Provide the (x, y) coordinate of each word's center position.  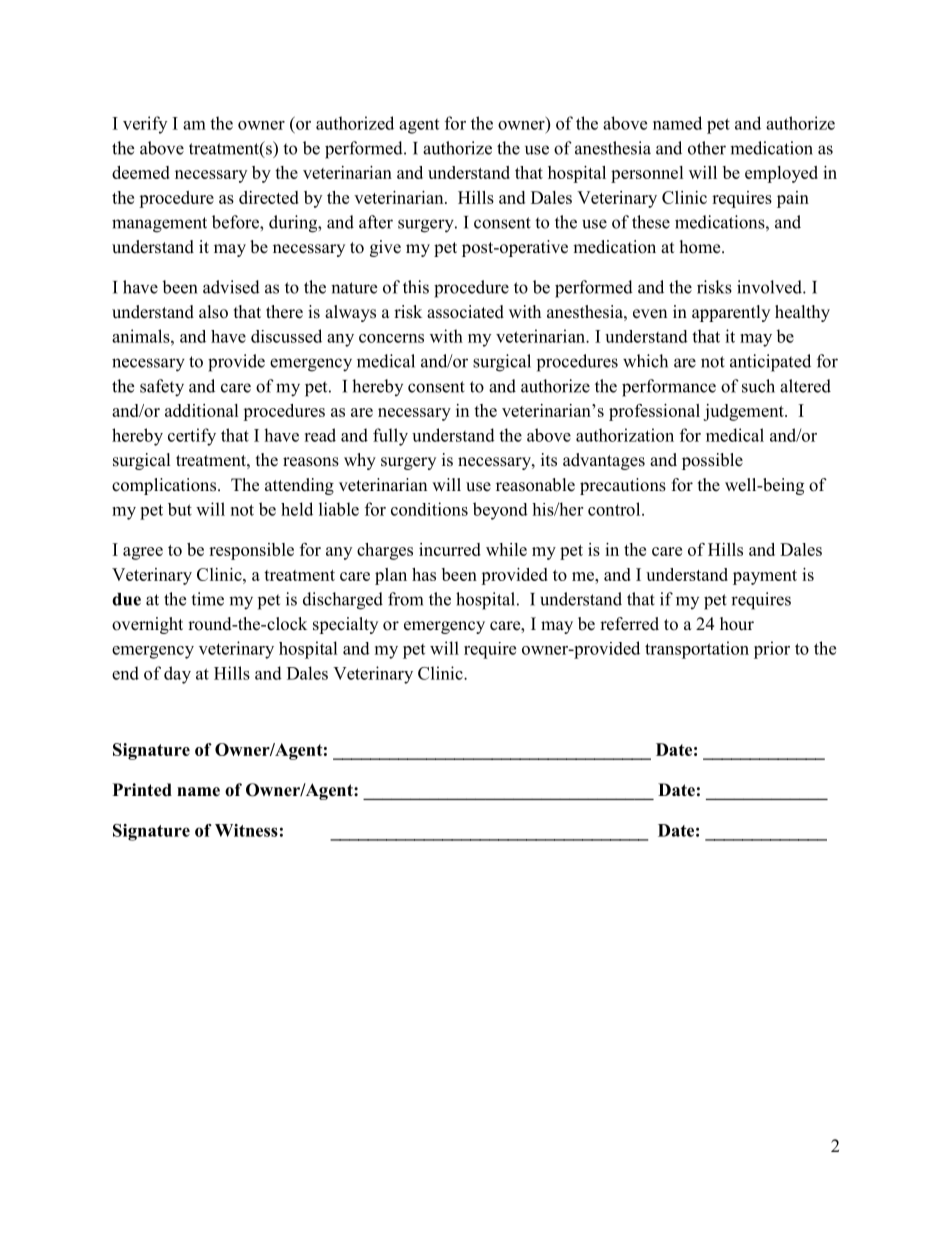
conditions (429, 509)
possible (712, 461)
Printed (142, 790)
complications (165, 486)
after (376, 222)
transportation (697, 650)
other (707, 148)
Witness (246, 830)
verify (145, 125)
